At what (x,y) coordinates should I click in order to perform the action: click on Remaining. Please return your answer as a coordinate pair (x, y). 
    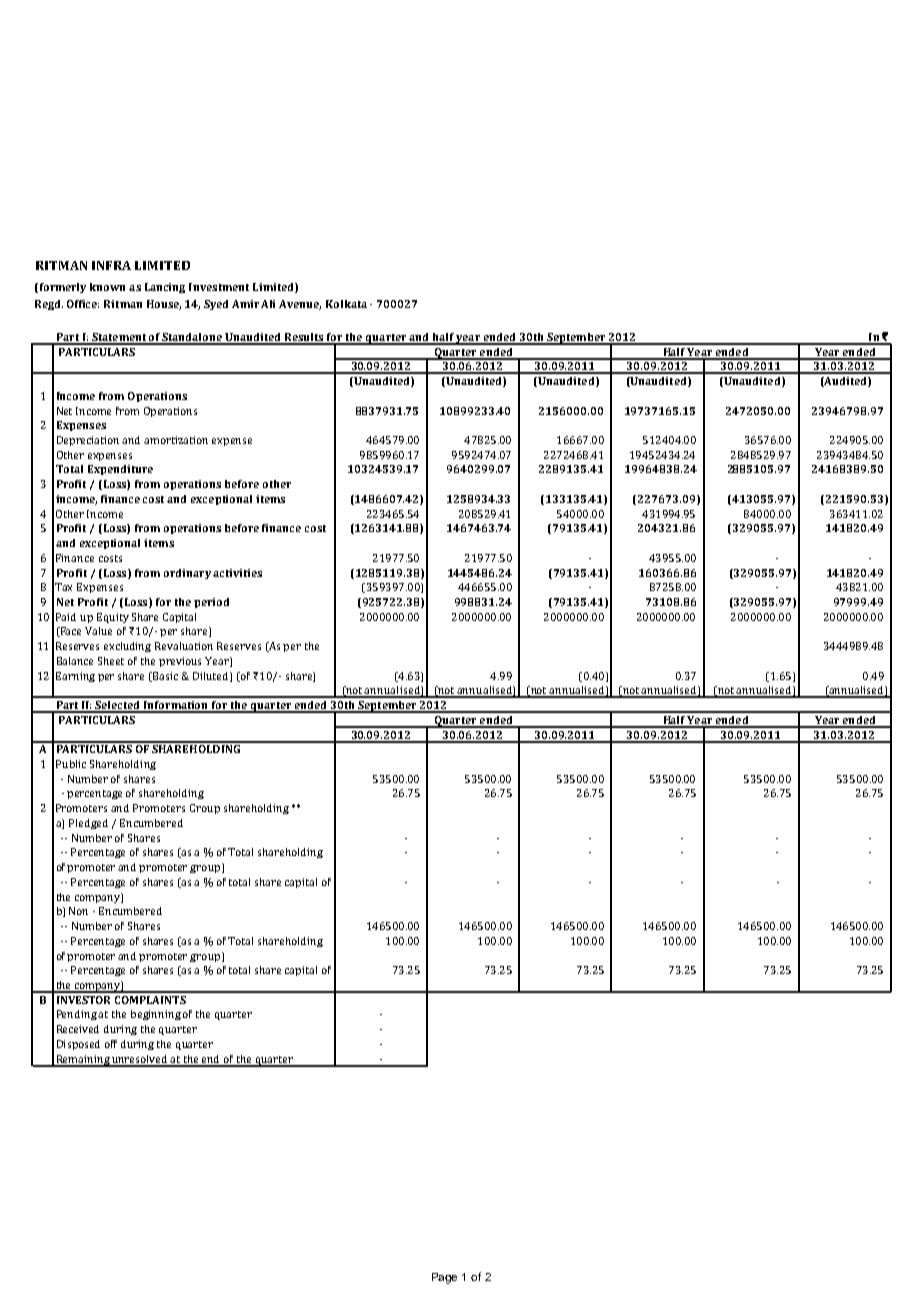
    Looking at the image, I should click on (83, 1061).
